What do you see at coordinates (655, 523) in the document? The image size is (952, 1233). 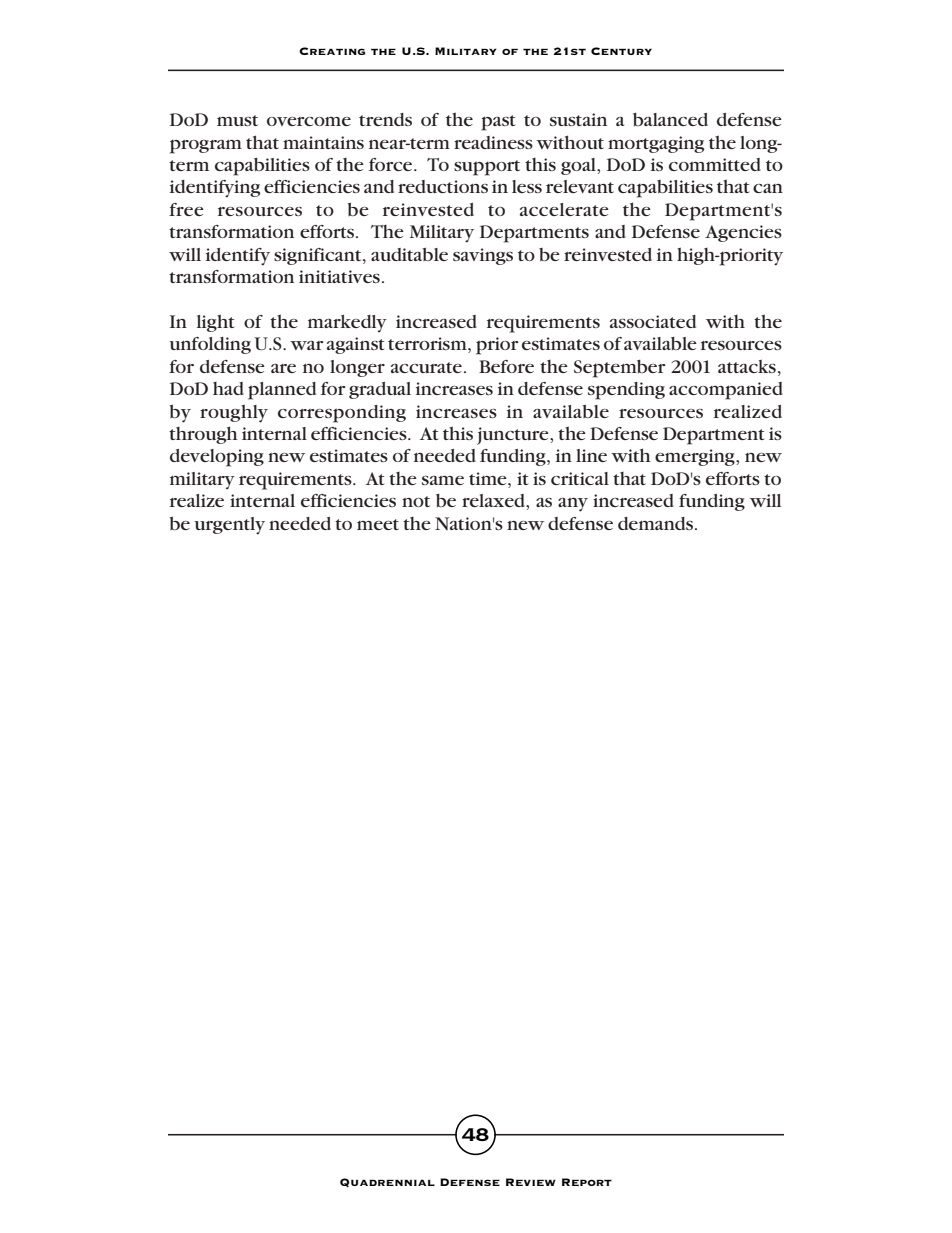 I see `demands` at bounding box center [655, 523].
